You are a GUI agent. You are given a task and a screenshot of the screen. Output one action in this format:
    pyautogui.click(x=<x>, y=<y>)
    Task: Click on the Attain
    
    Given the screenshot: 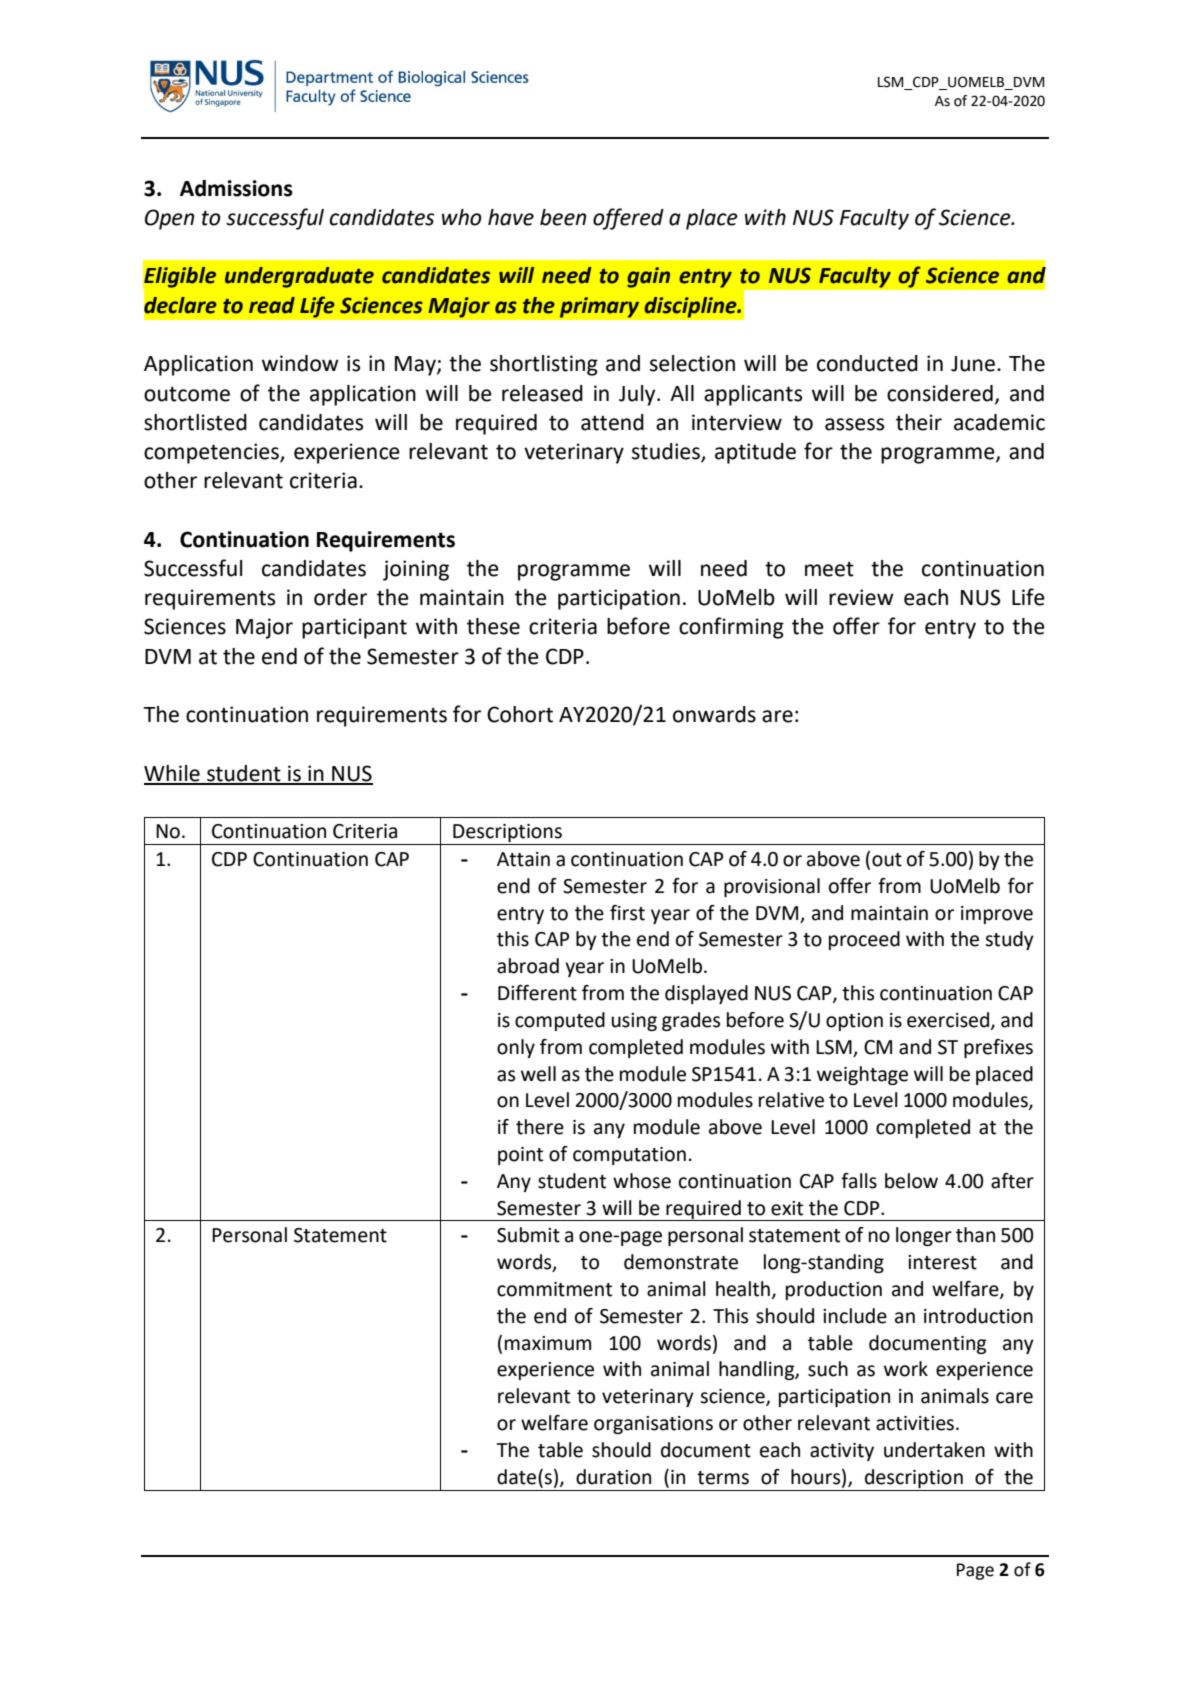 What is the action you would take?
    pyautogui.click(x=523, y=859)
